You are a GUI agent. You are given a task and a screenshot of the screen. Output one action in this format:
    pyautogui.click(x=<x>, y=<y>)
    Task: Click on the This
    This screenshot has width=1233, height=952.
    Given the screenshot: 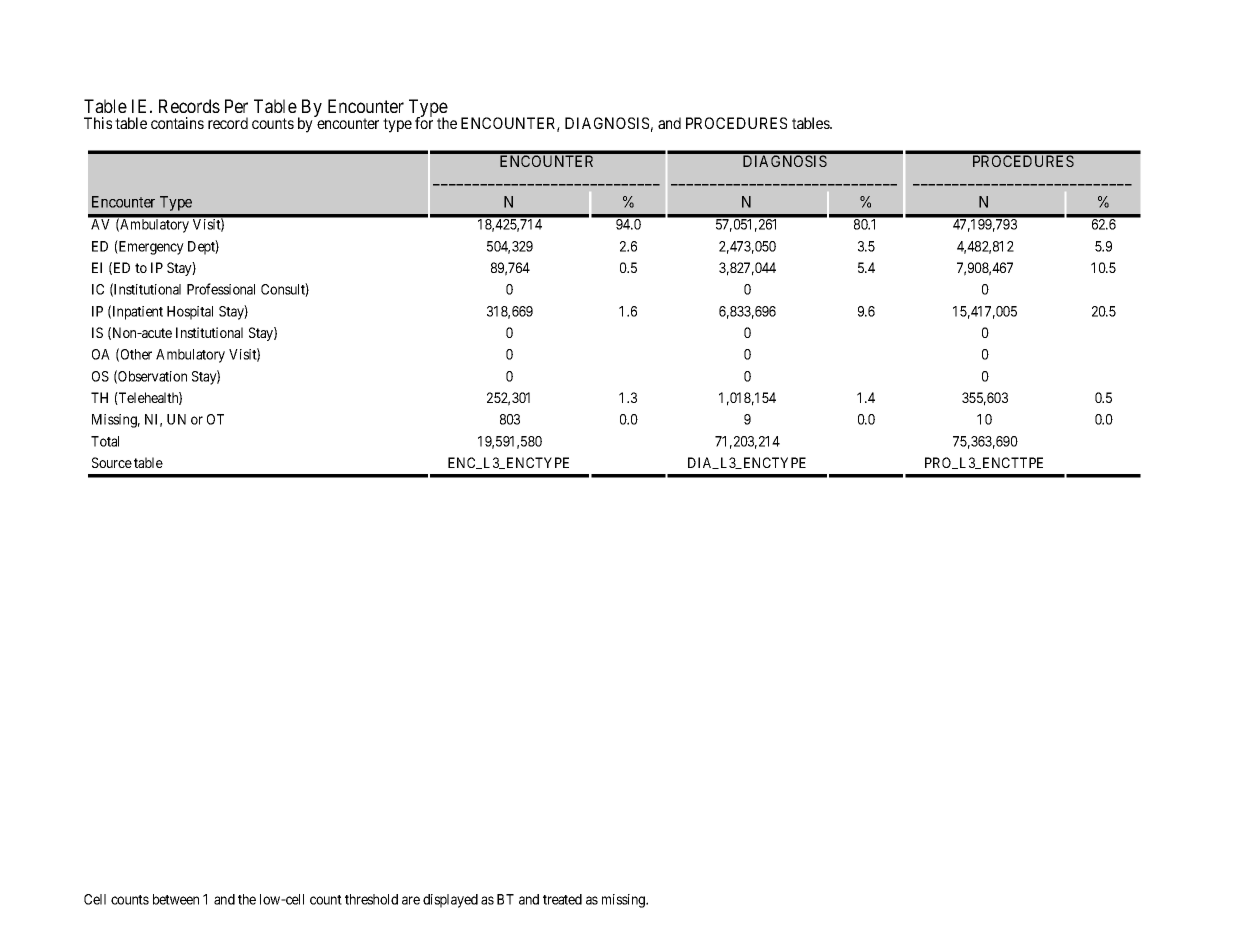 What is the action you would take?
    pyautogui.click(x=98, y=123)
